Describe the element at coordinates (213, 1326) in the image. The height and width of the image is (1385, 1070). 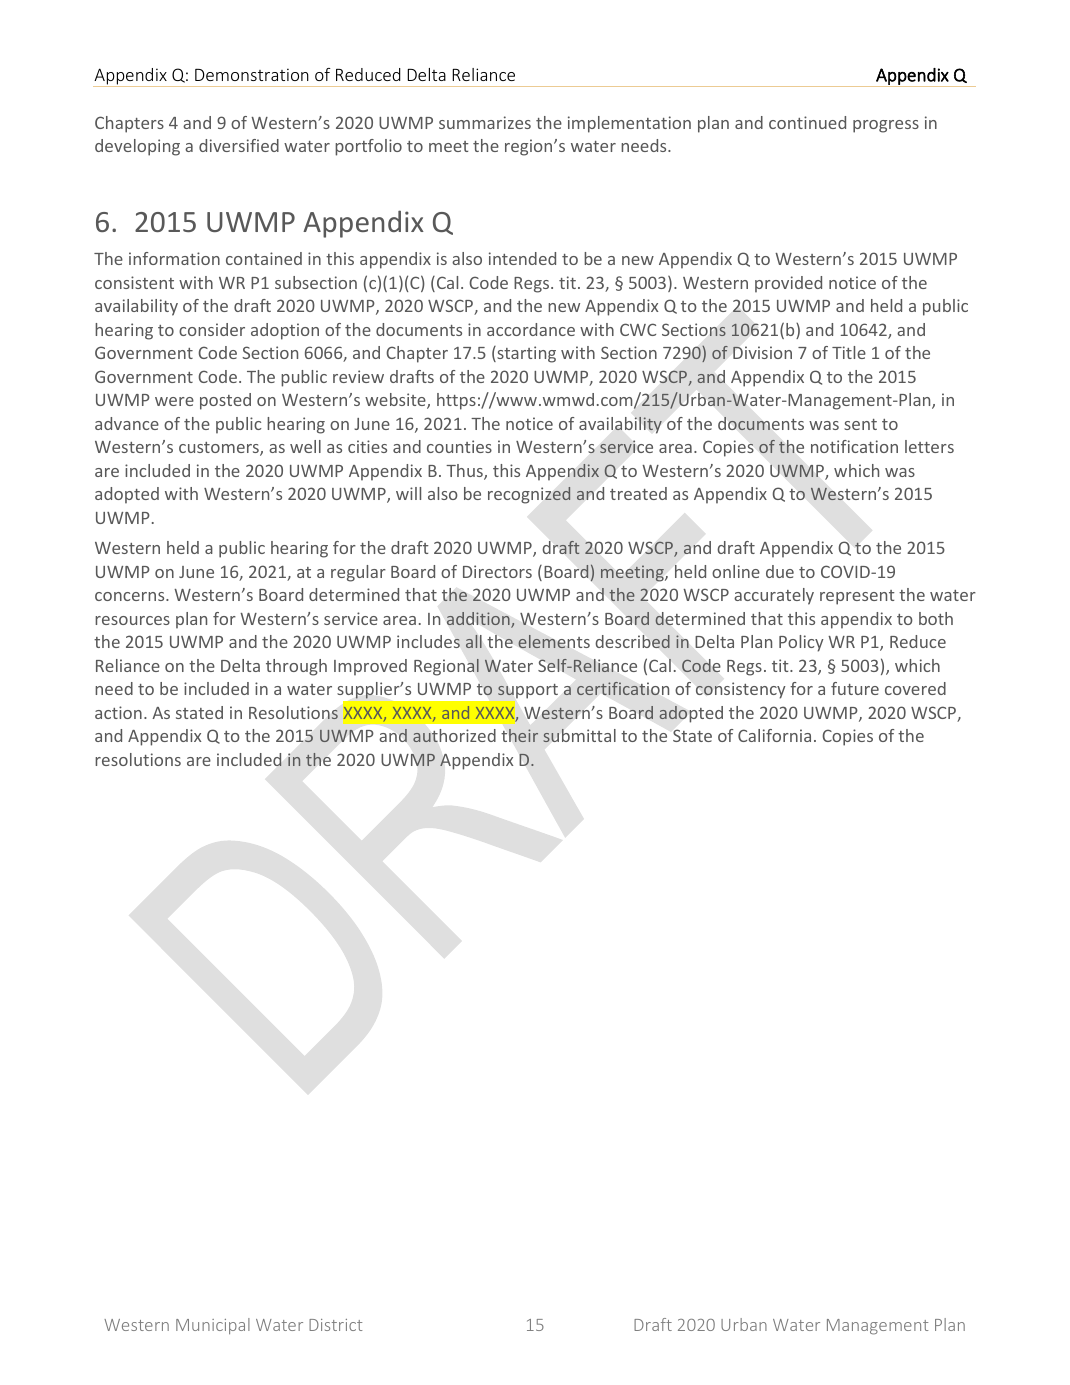
I see `Municipal` at that location.
